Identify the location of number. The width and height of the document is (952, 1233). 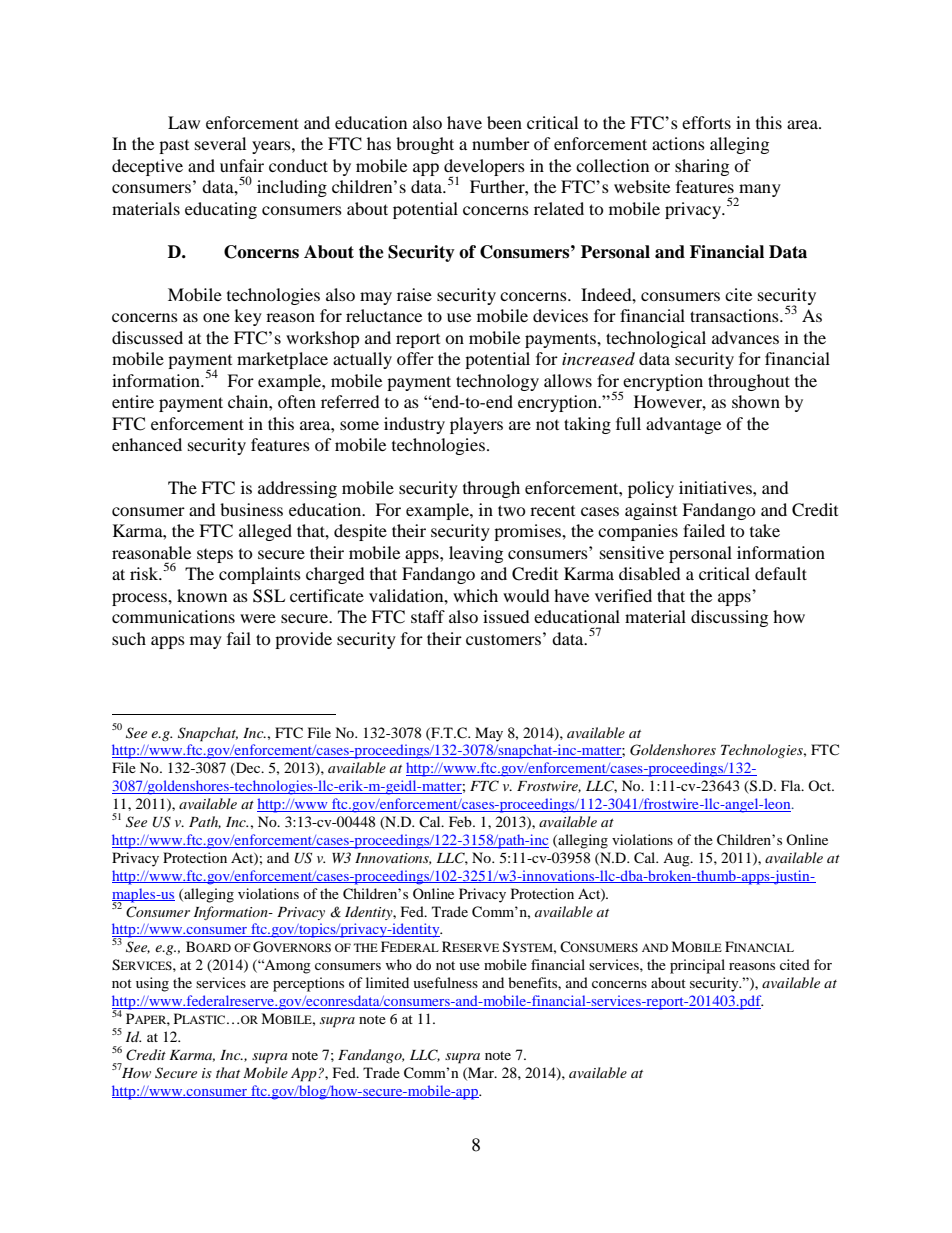
(501, 143).
